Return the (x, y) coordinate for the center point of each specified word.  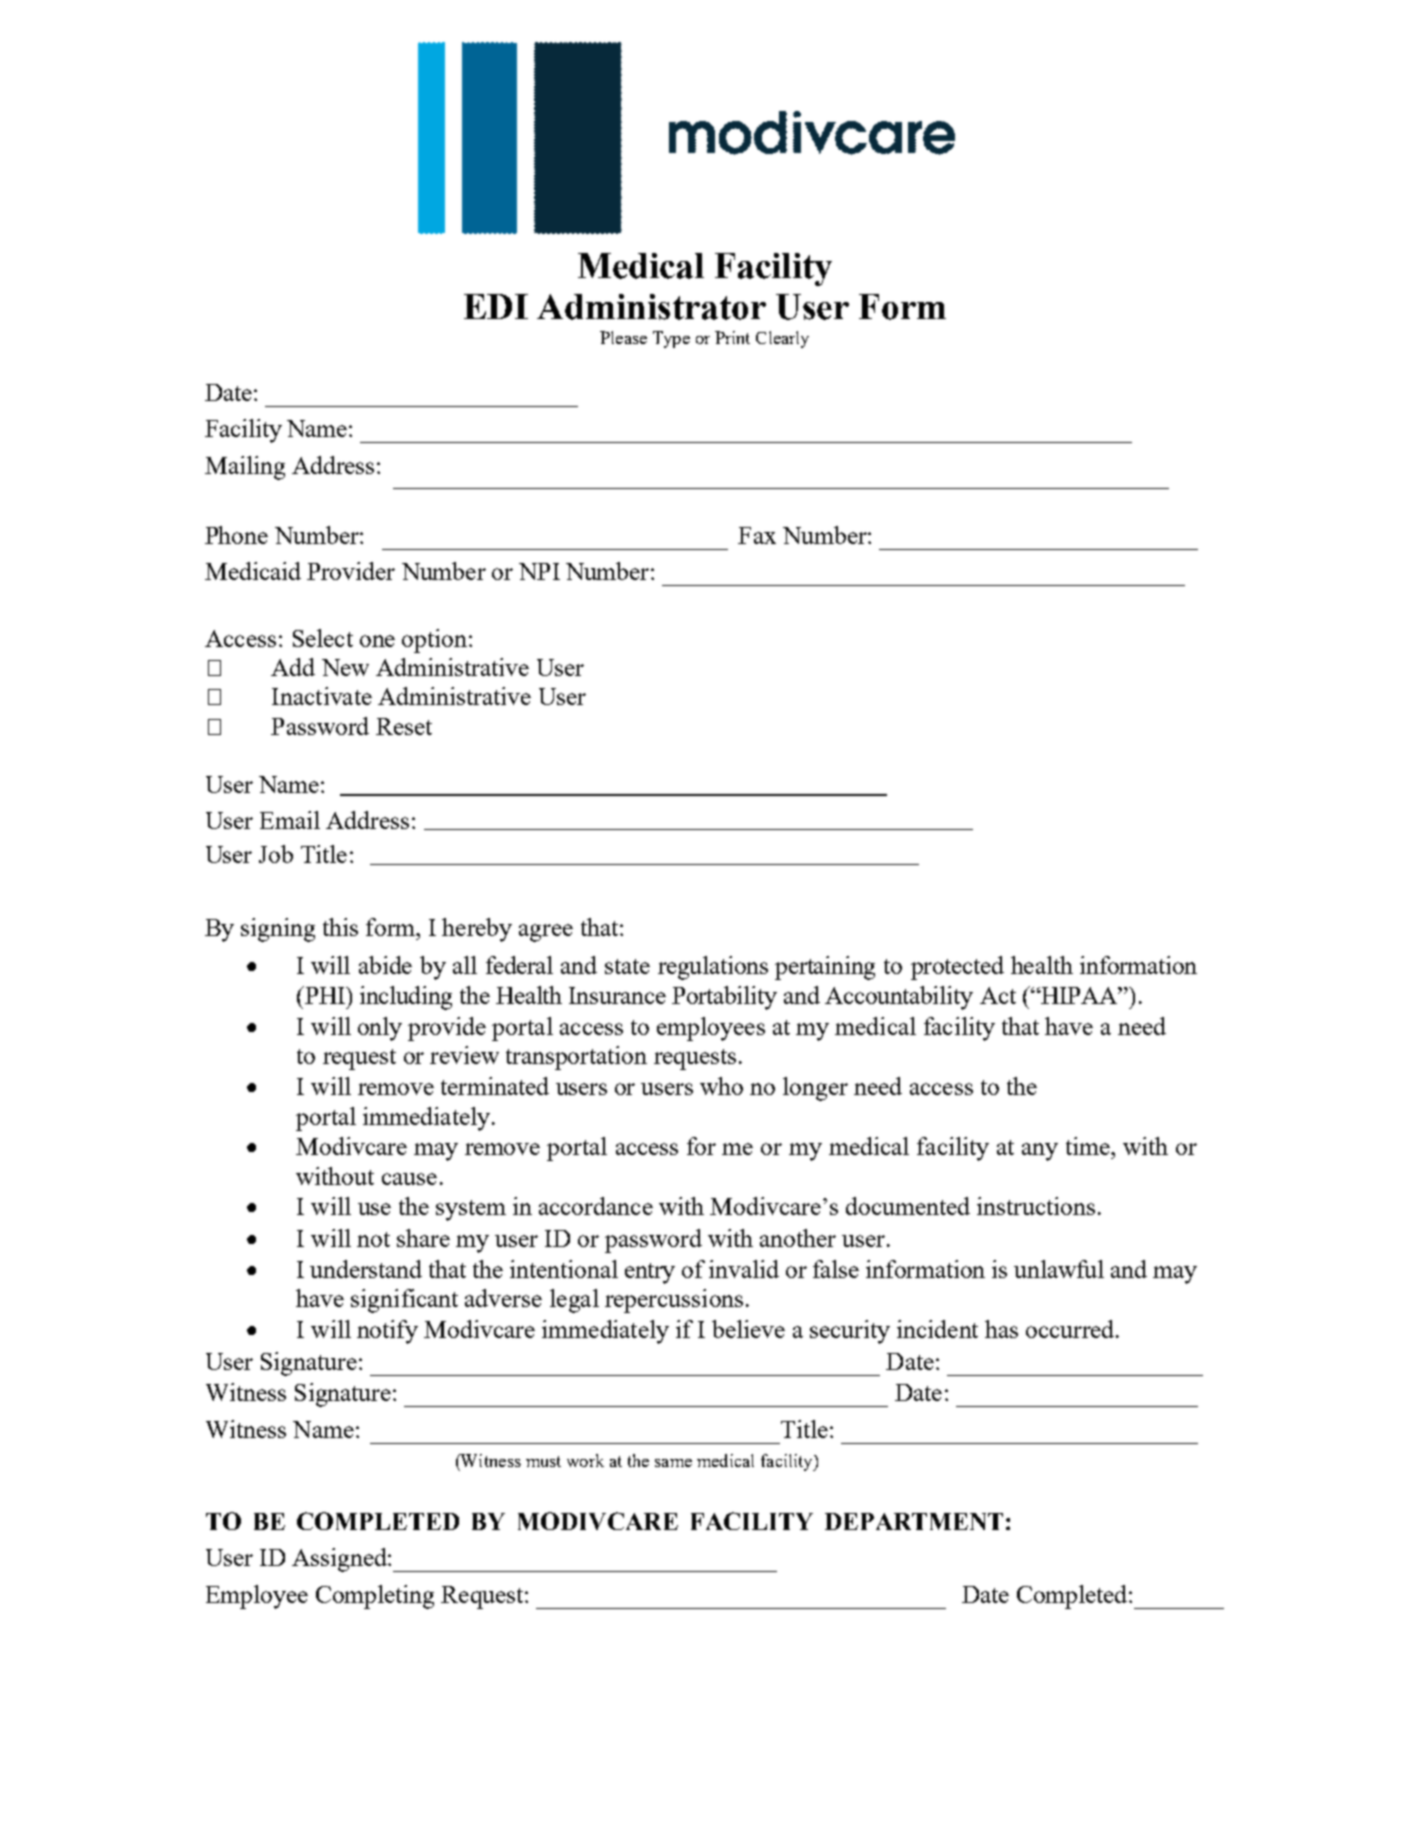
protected (957, 968)
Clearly (782, 339)
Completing (375, 1597)
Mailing (245, 468)
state (627, 966)
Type (671, 339)
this (340, 927)
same (673, 1463)
